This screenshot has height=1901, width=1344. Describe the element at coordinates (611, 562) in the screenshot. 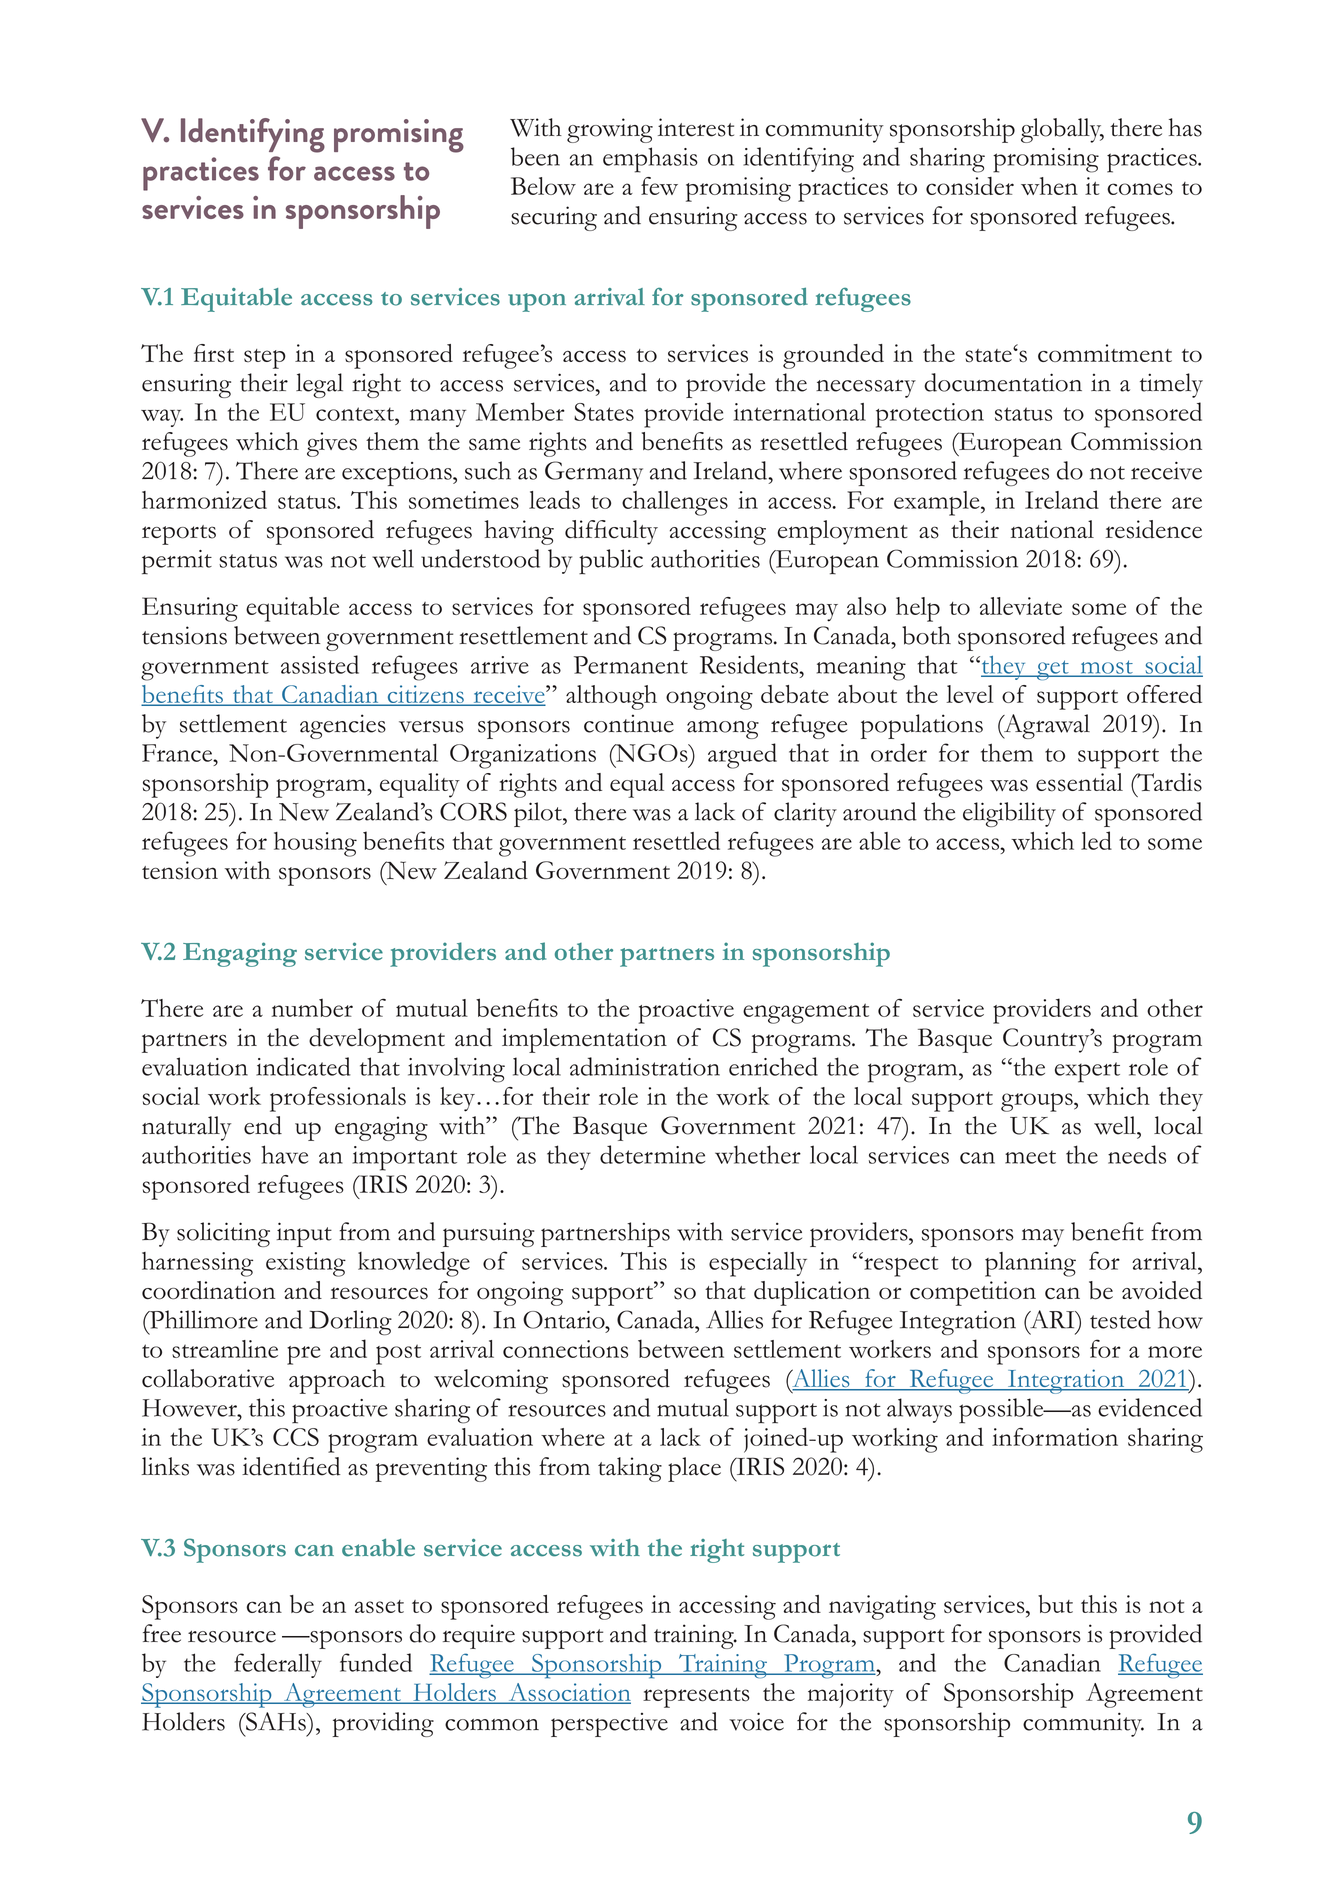

I see `public` at that location.
